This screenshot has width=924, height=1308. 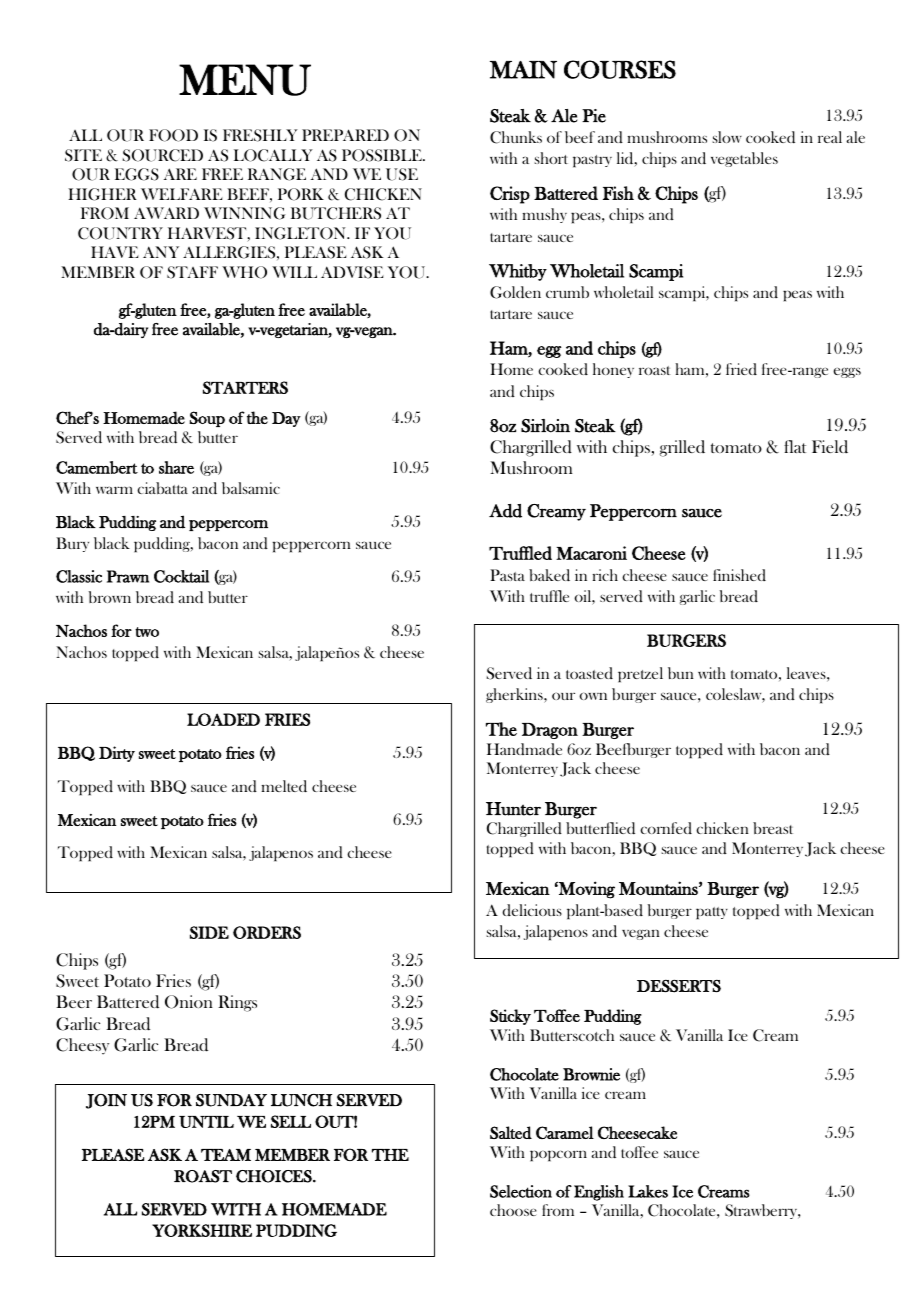 I want to click on FOOD, so click(x=173, y=135).
